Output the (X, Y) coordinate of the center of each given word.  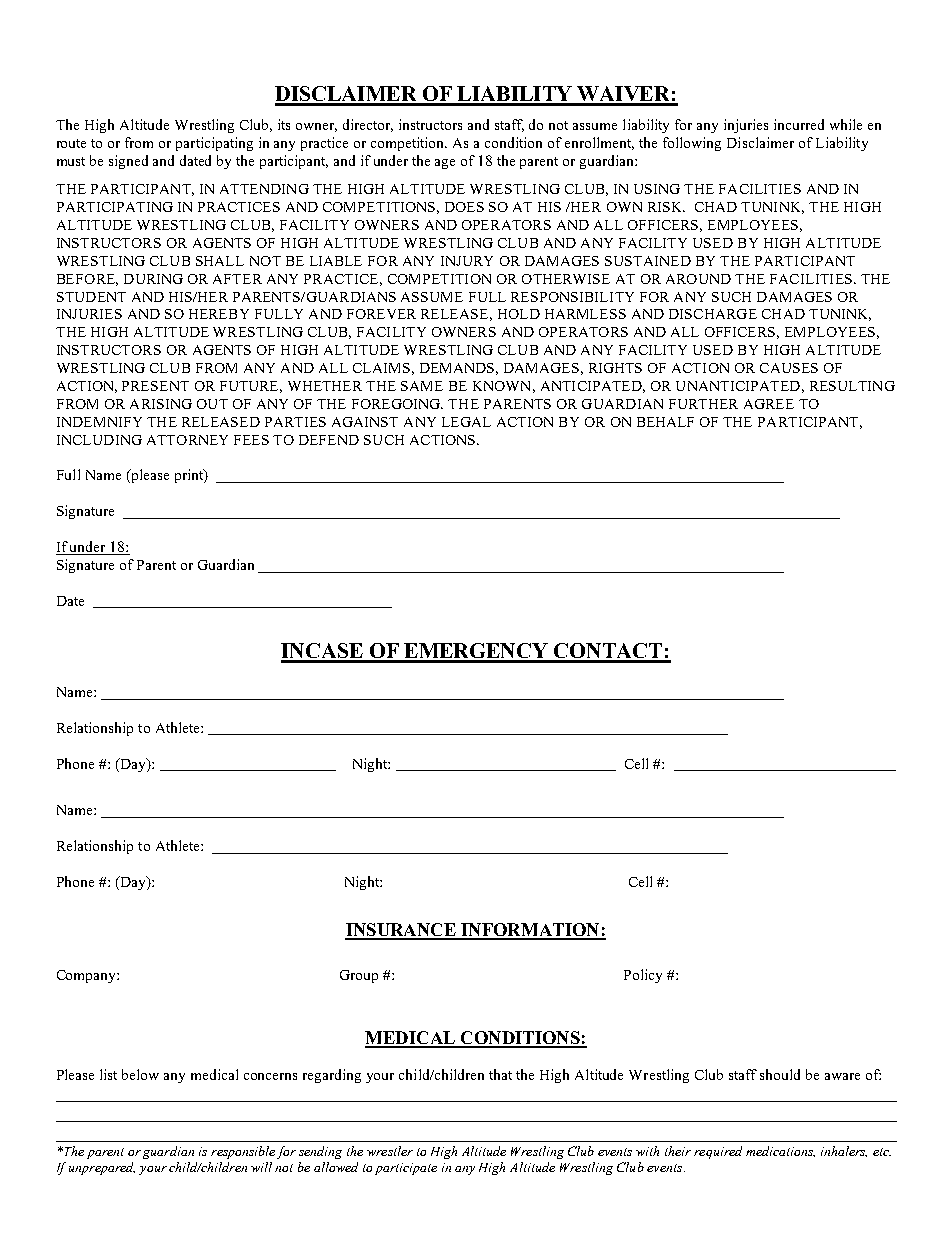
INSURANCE (401, 931)
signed (128, 162)
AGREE (769, 404)
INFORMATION (530, 931)
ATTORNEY (187, 440)
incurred (799, 124)
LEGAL (466, 422)
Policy (643, 976)
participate (406, 1169)
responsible (243, 1152)
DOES (464, 207)
